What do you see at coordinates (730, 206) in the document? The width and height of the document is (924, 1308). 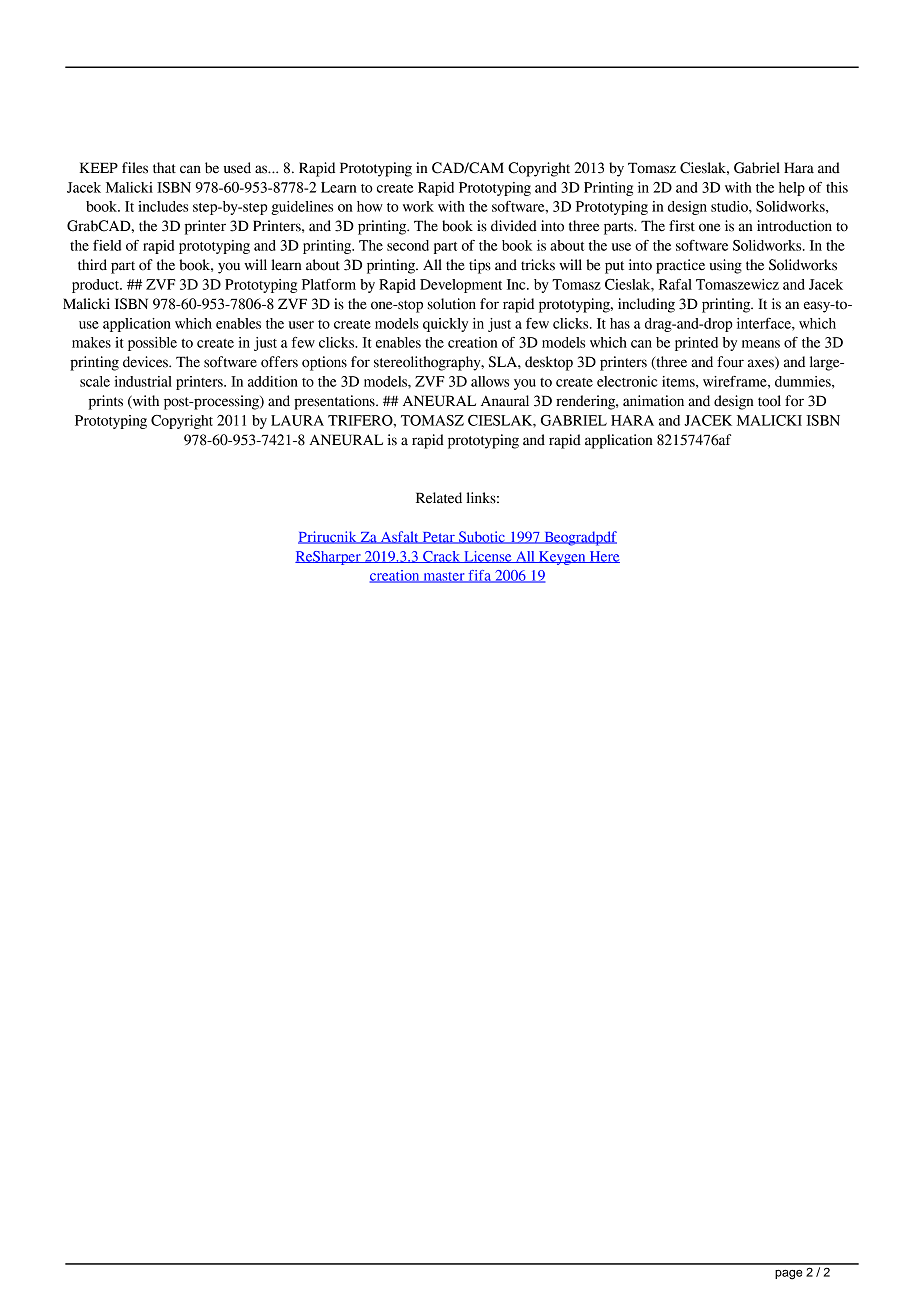 I see `studio` at bounding box center [730, 206].
